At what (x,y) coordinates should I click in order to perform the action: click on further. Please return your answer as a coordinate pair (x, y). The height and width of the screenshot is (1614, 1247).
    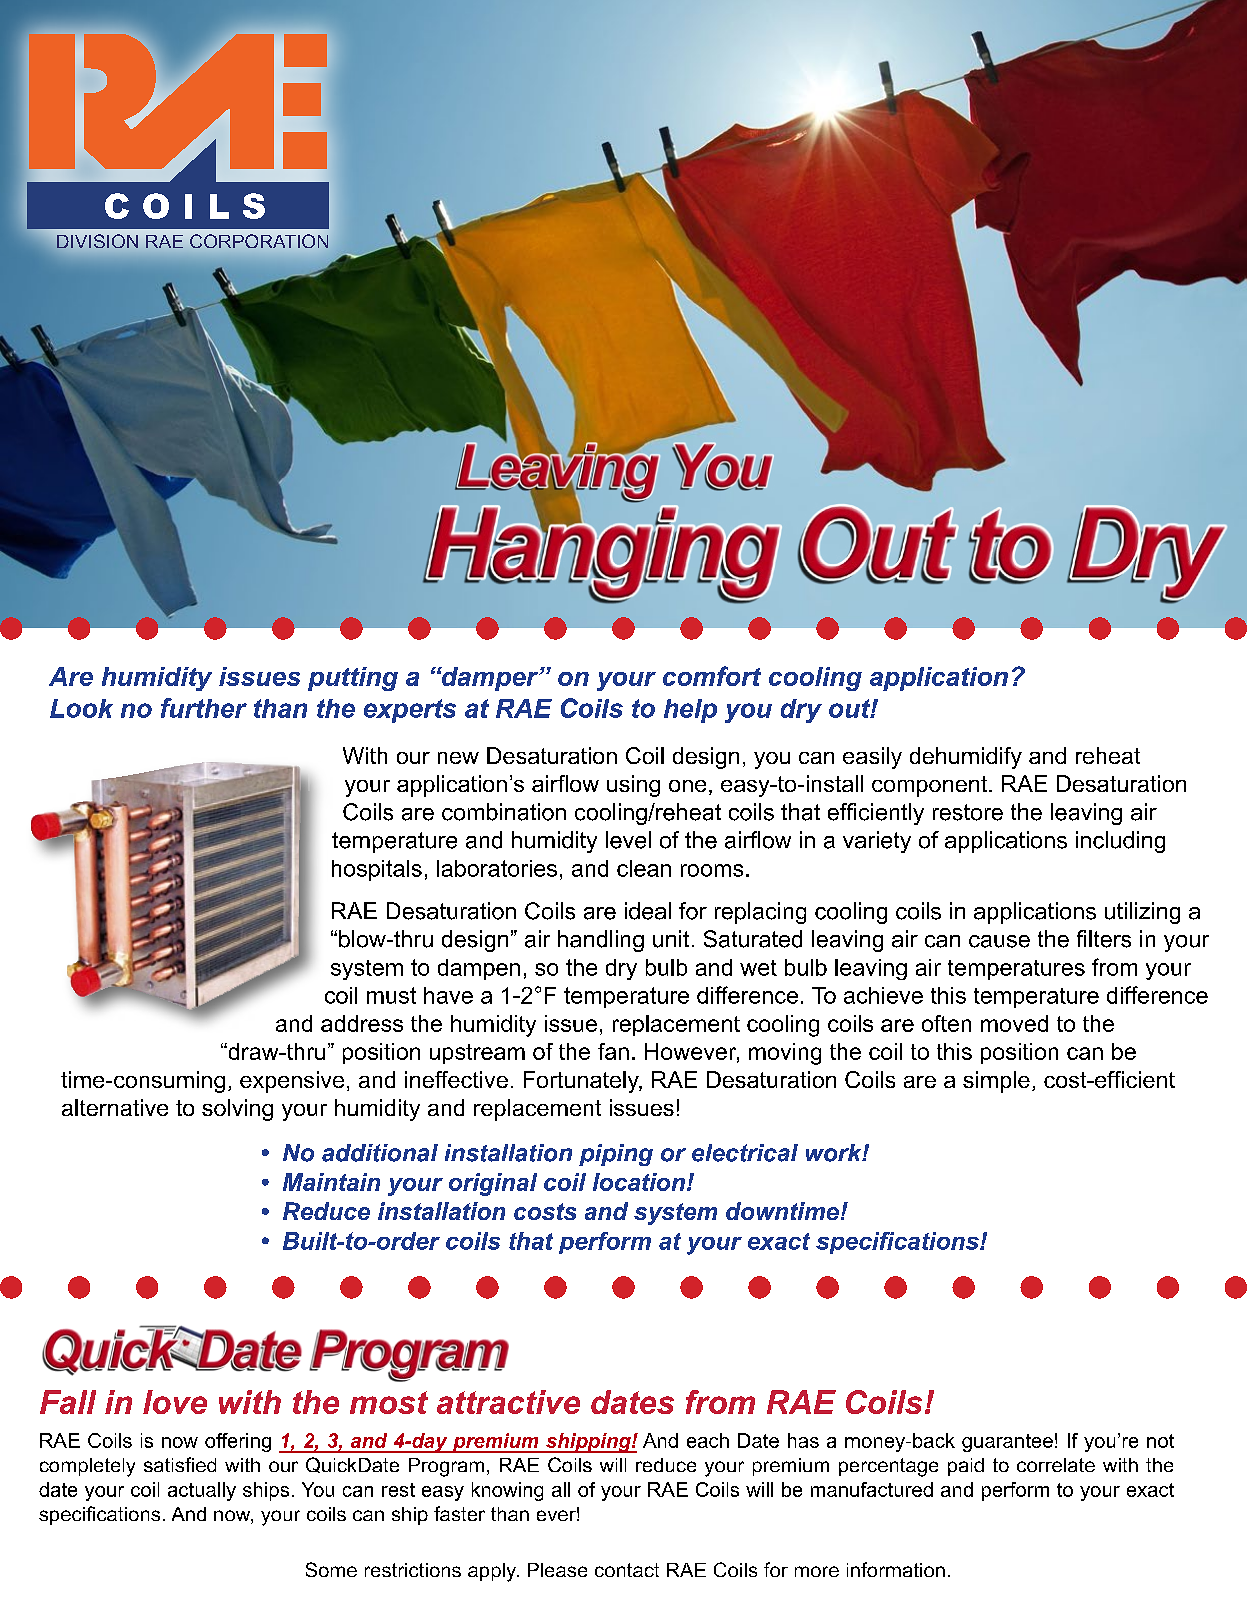
    Looking at the image, I should click on (204, 708).
